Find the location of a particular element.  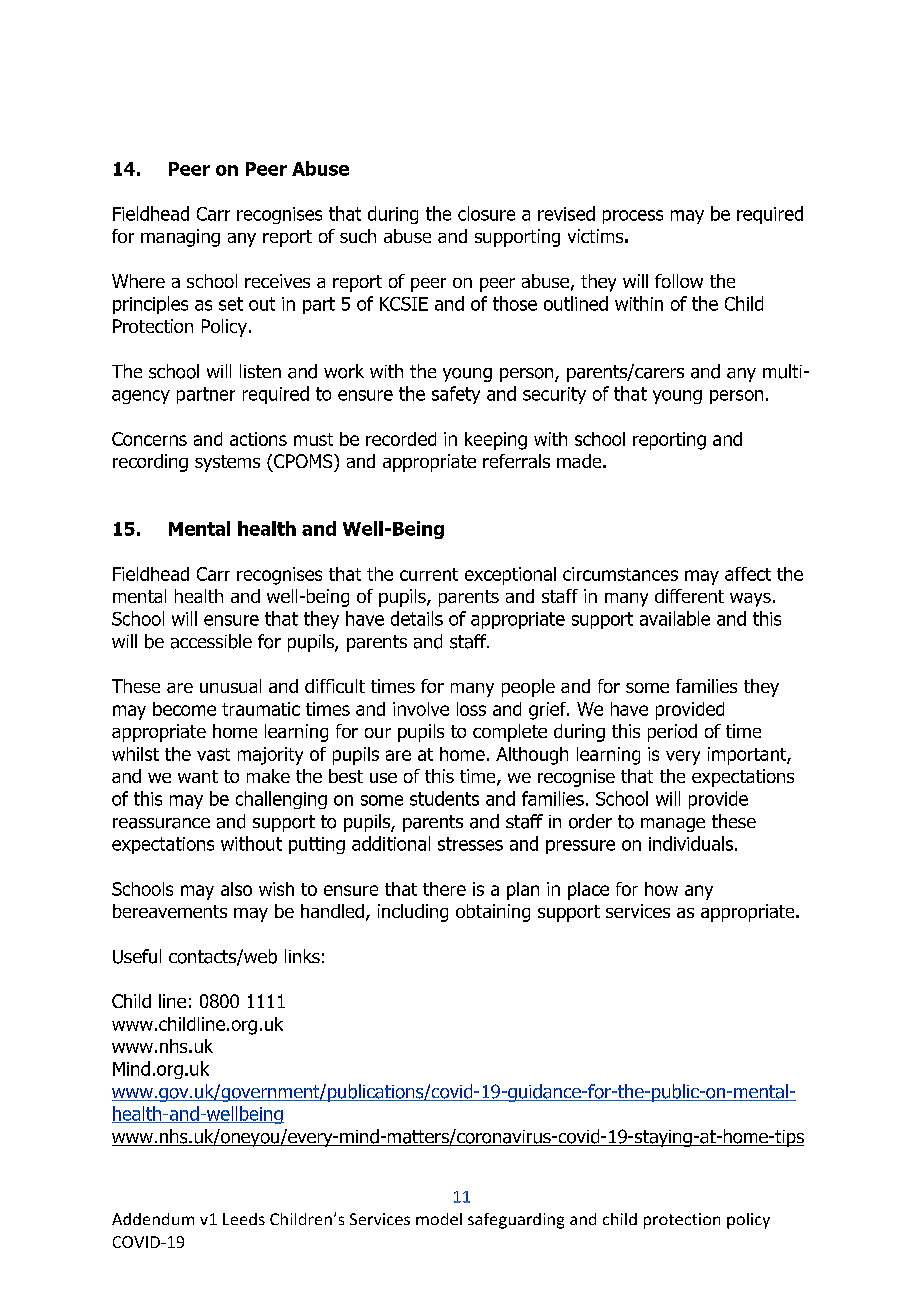

follow is located at coordinates (679, 281).
